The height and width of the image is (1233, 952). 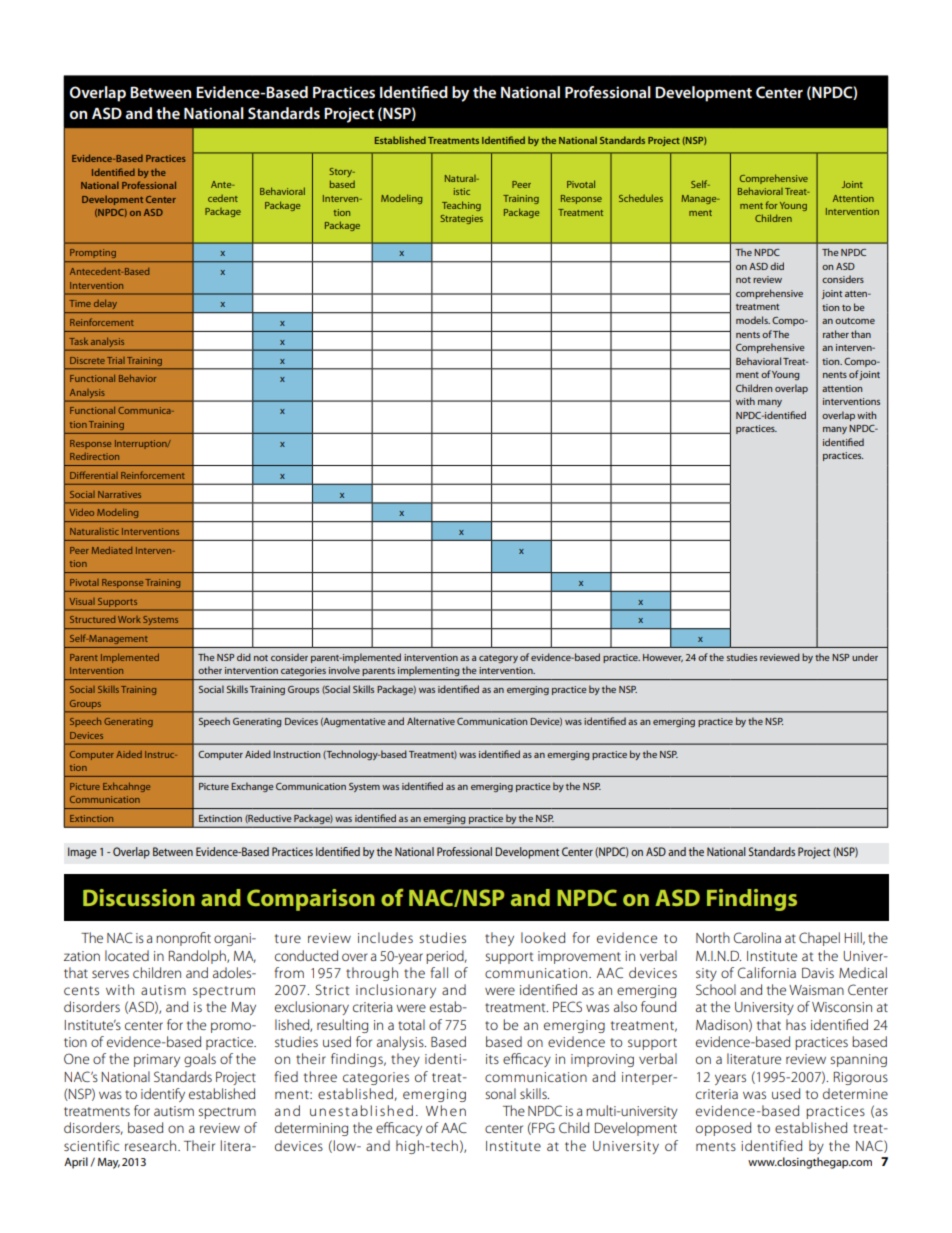 What do you see at coordinates (461, 219) in the image?
I see `Strategies` at bounding box center [461, 219].
